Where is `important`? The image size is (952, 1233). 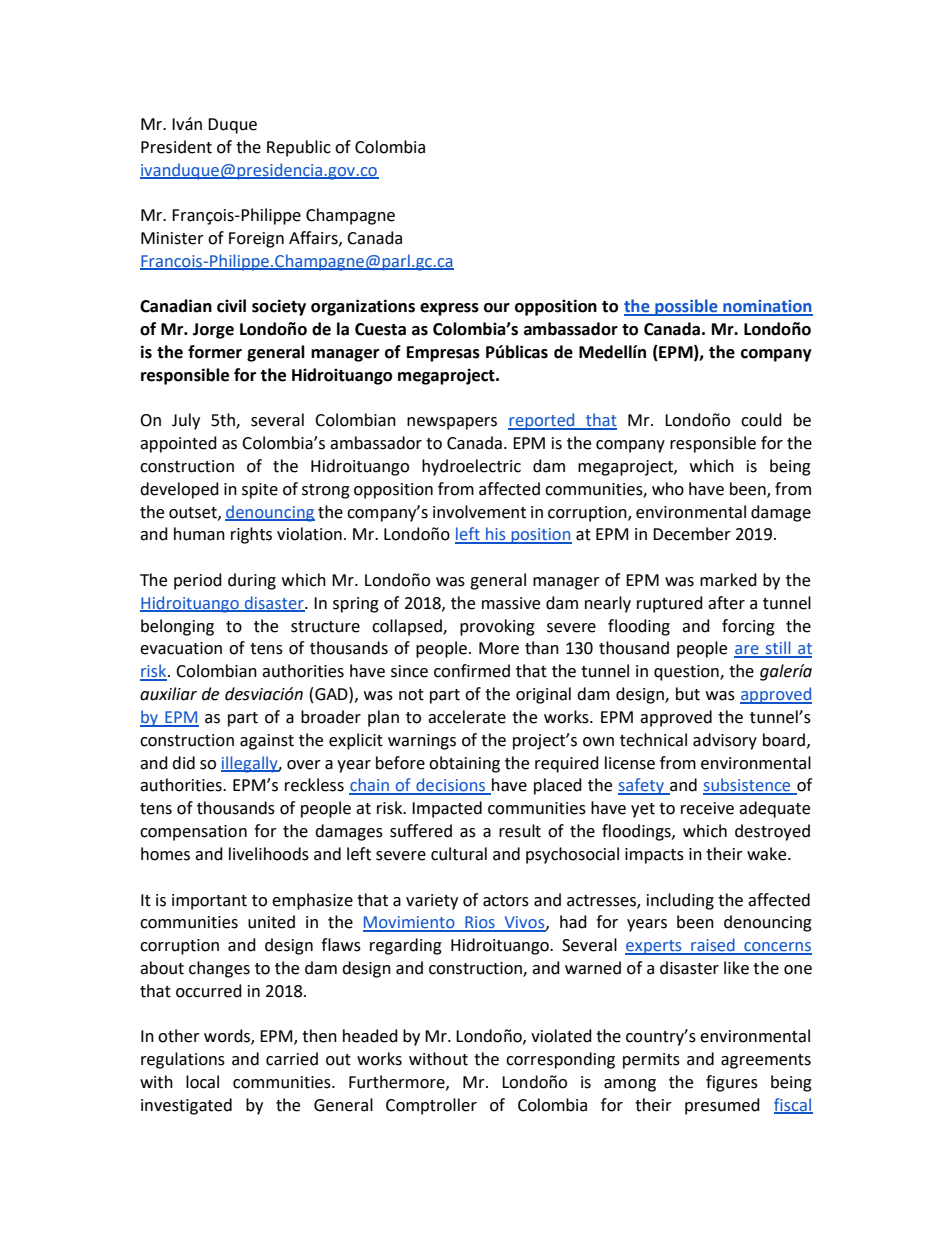
important is located at coordinates (209, 902).
